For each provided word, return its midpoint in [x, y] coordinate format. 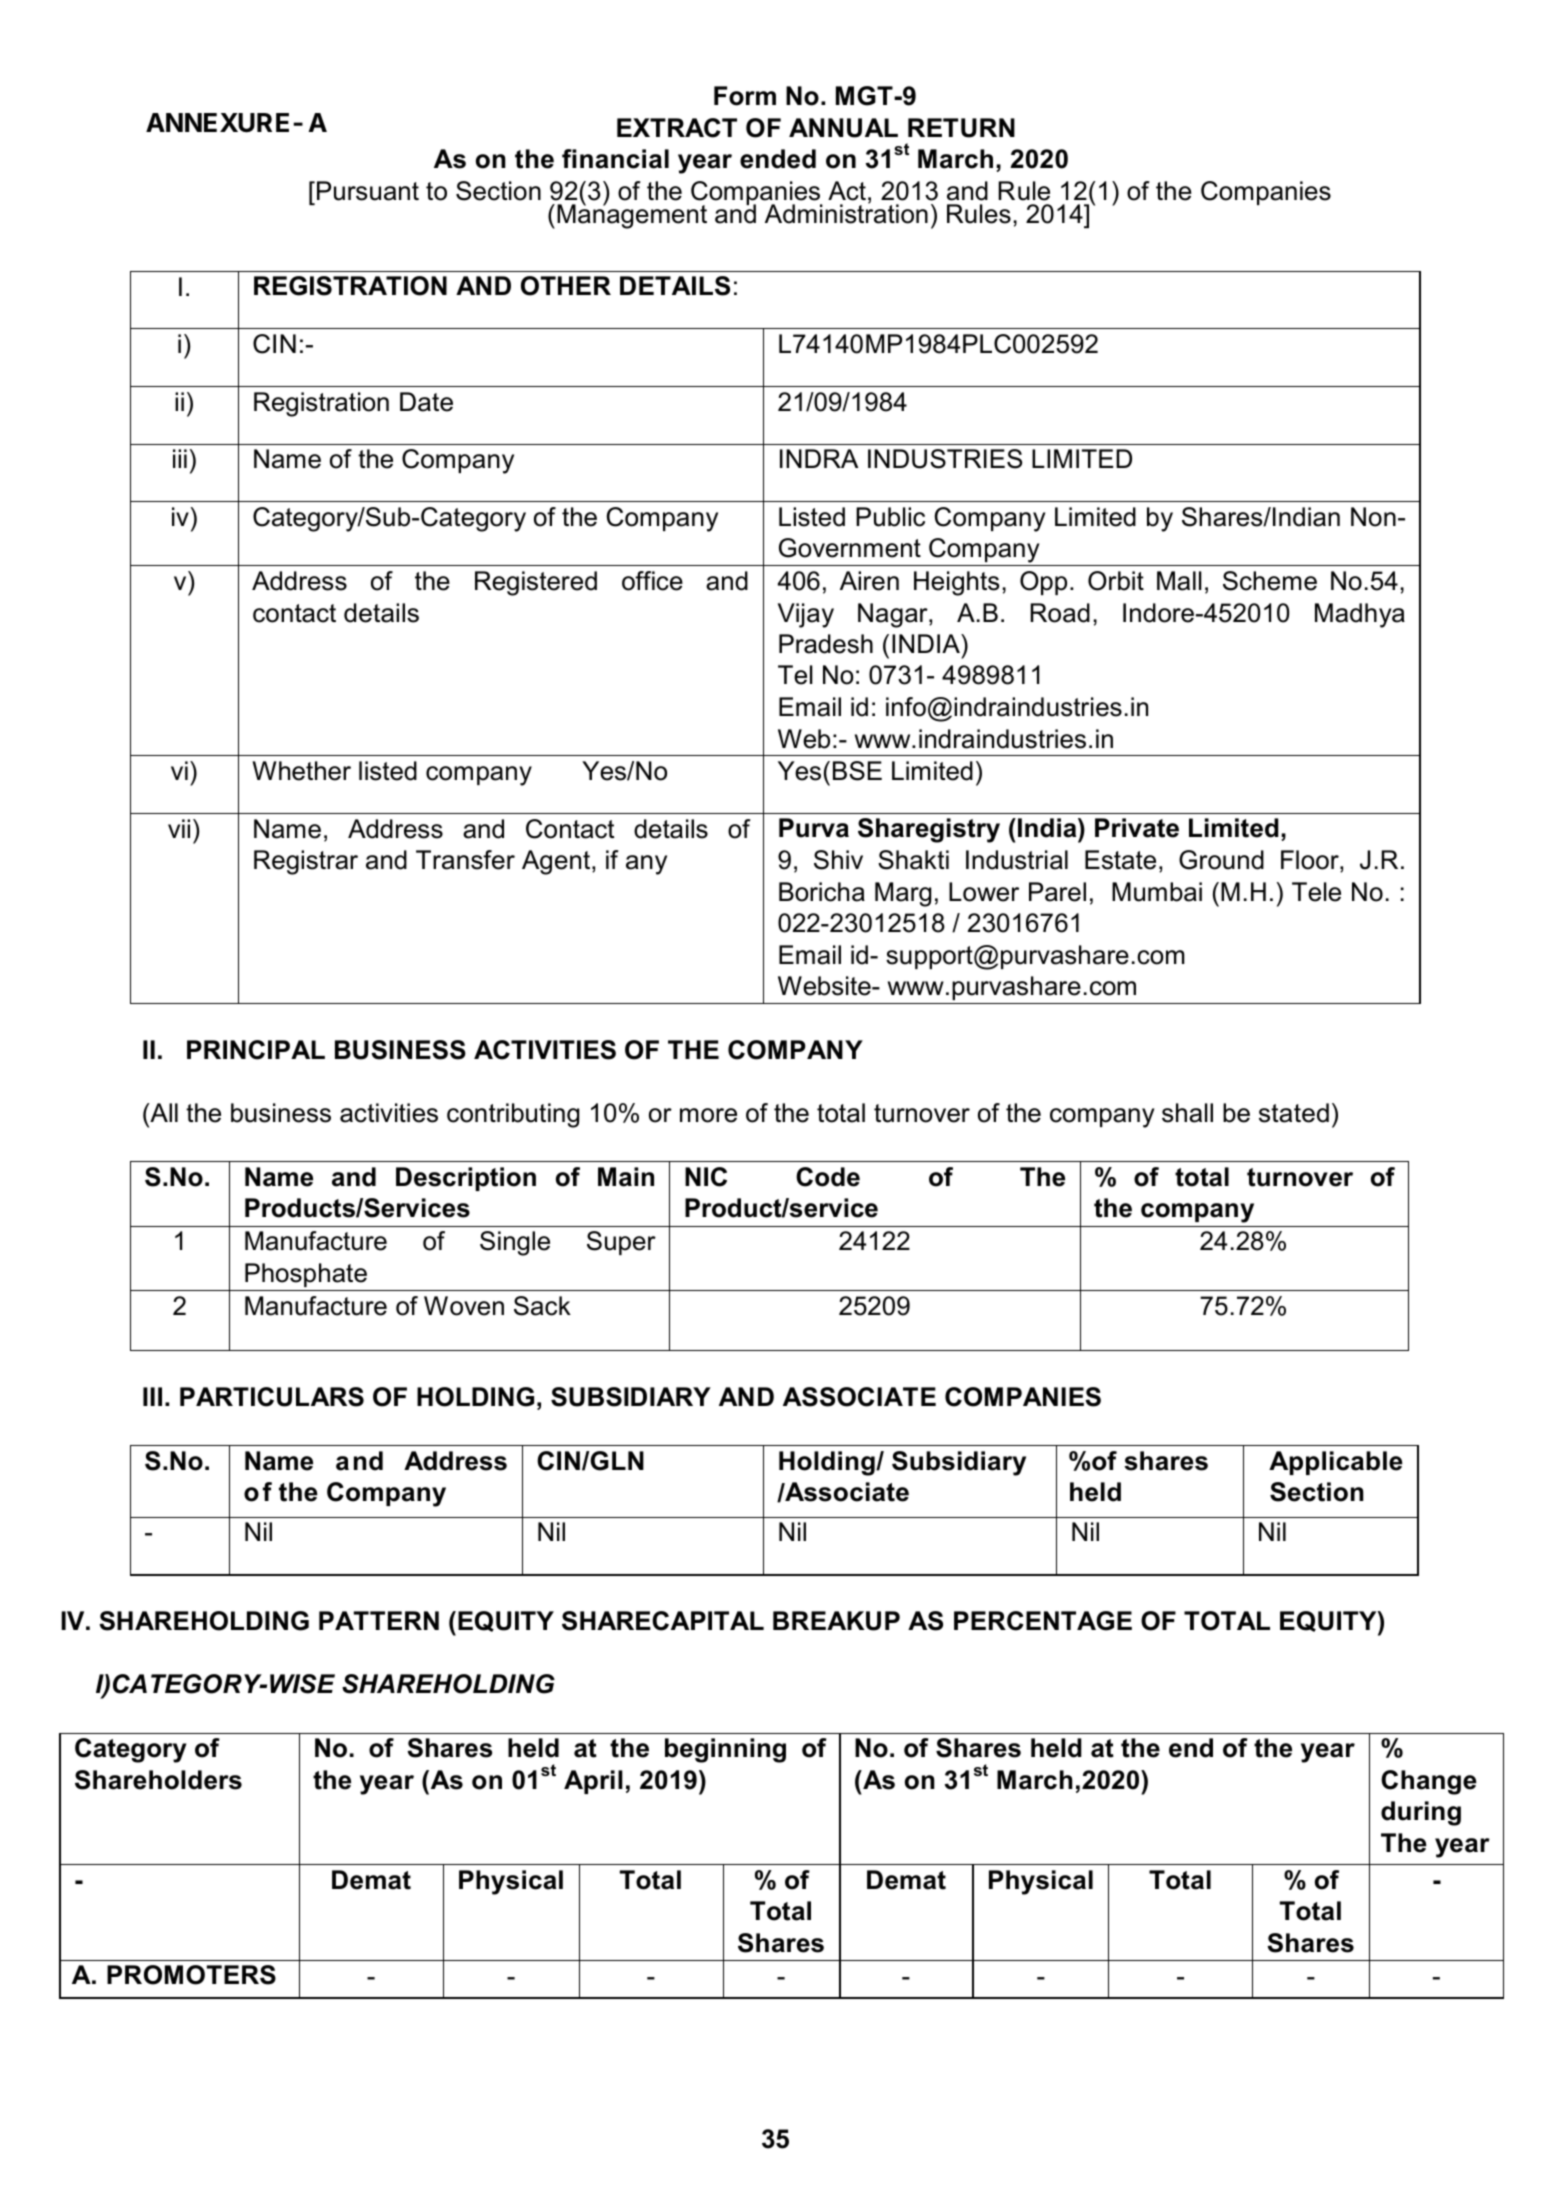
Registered [536, 583]
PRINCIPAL [256, 1050]
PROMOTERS [191, 1975]
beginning [725, 1750]
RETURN [961, 128]
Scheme [1270, 581]
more [708, 1115]
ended [778, 159]
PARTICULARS [272, 1397]
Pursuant [368, 191]
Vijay [806, 615]
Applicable [1336, 1463]
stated [1294, 1113]
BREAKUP [836, 1621]
